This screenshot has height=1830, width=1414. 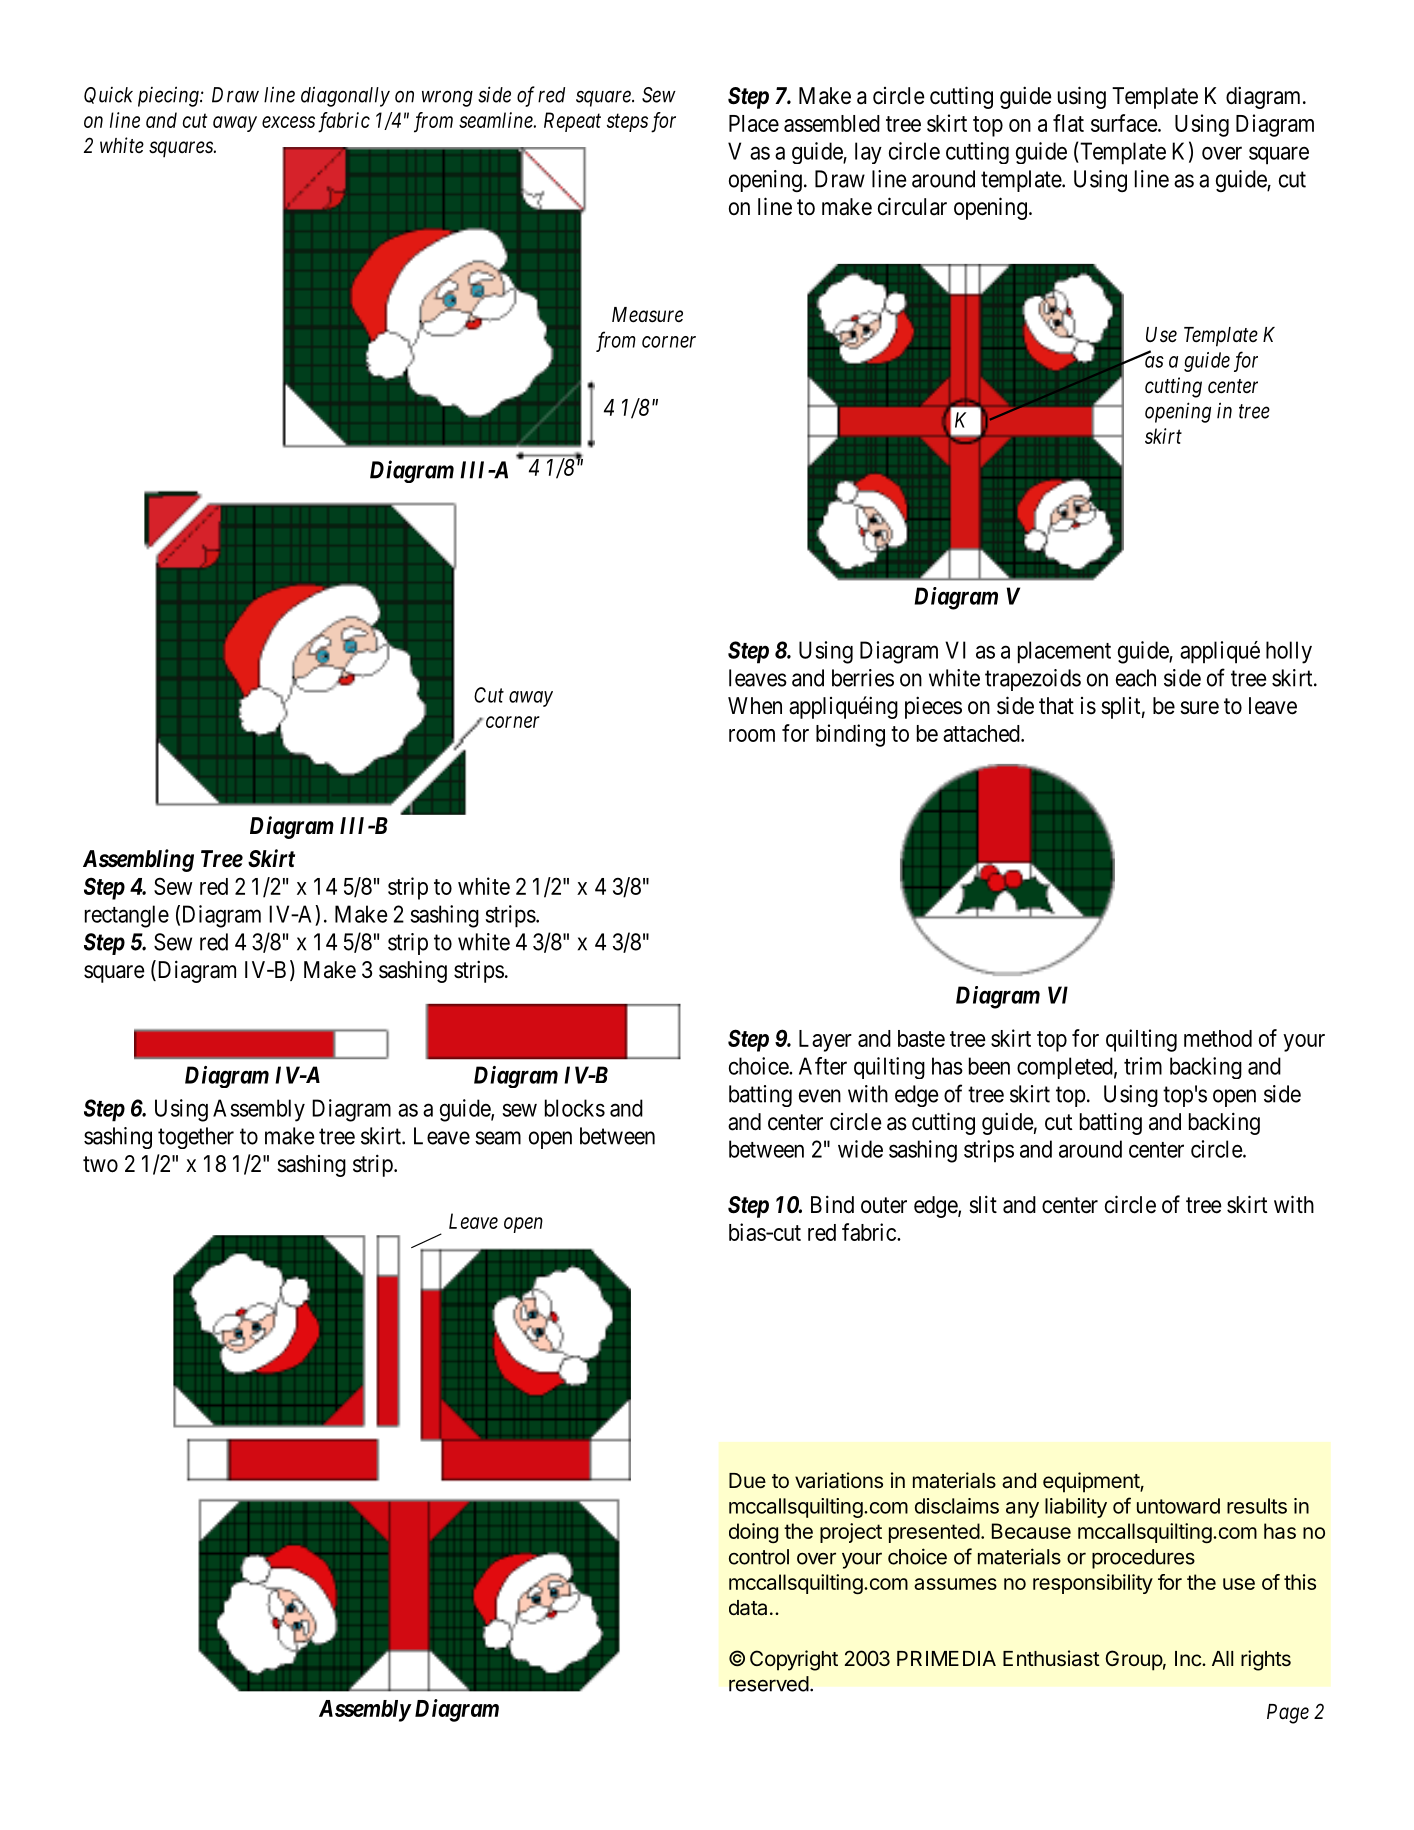 I want to click on When, so click(x=755, y=706).
